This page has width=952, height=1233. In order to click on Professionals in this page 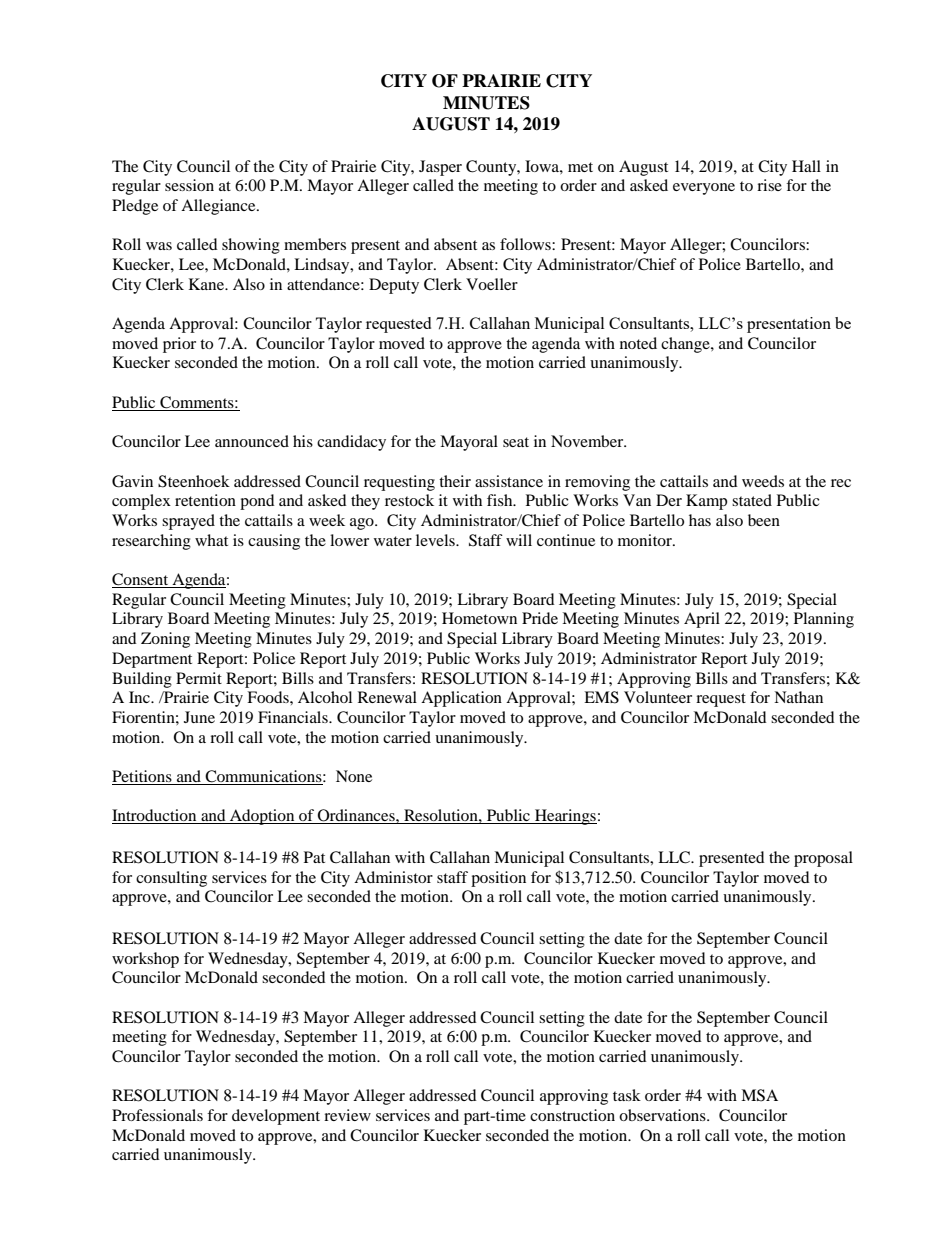, I will do `click(157, 1115)`.
